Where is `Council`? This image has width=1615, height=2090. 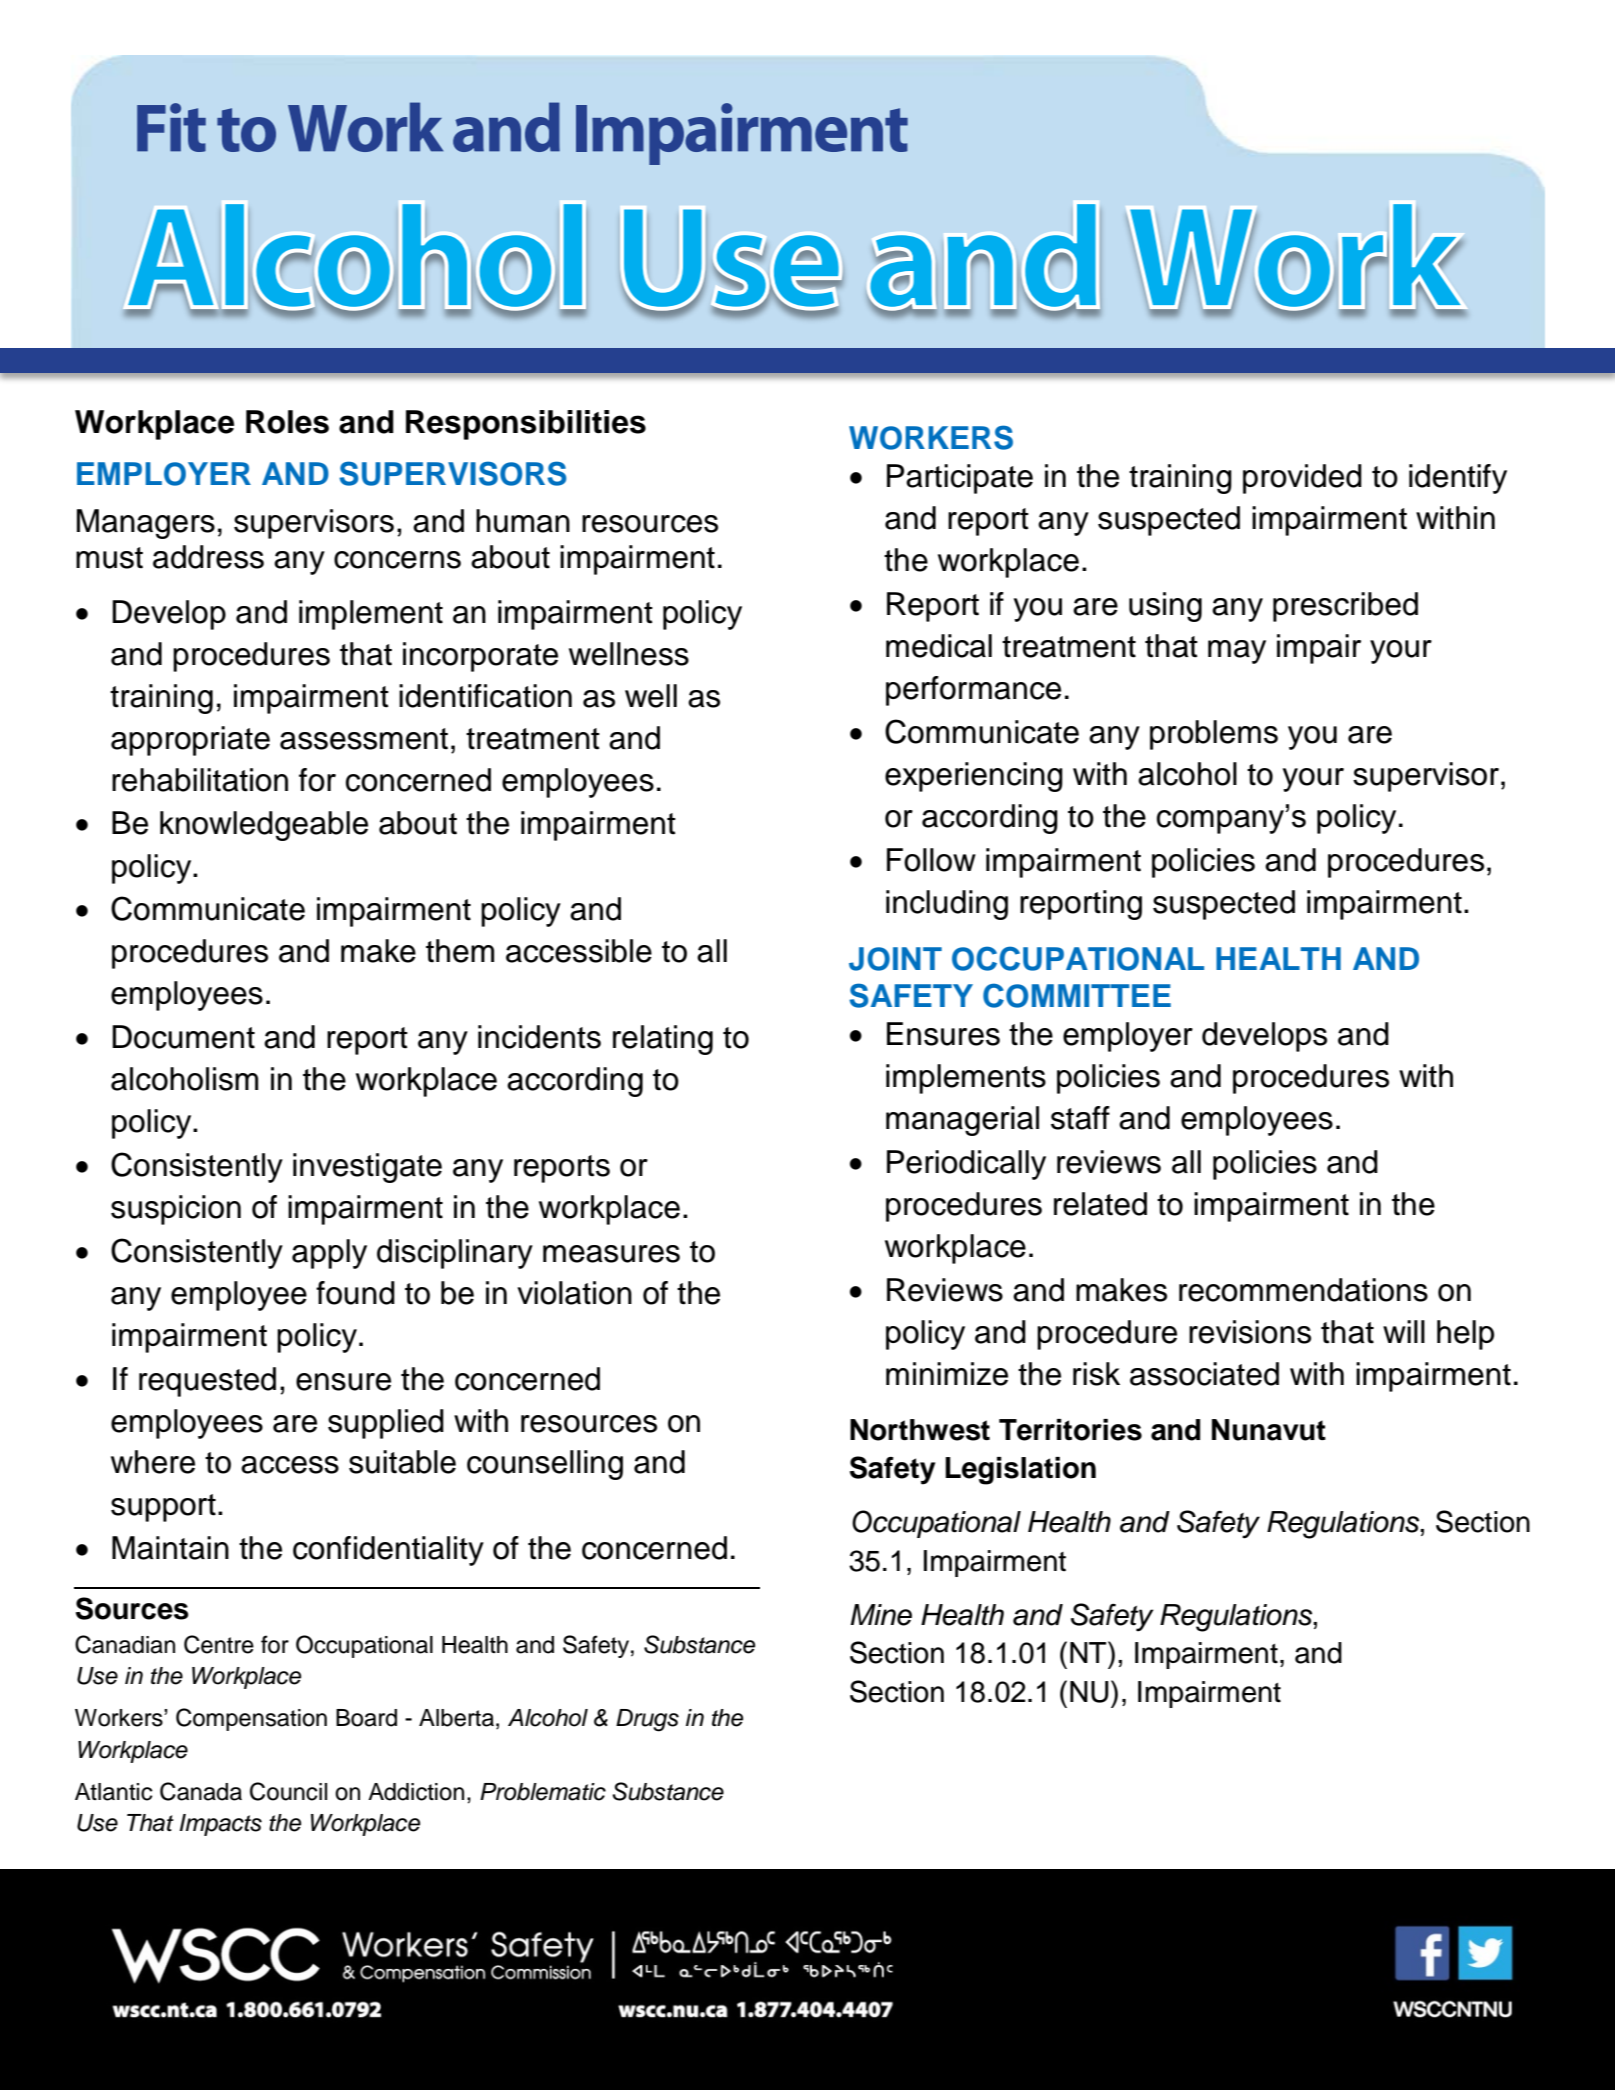
Council is located at coordinates (288, 1791).
